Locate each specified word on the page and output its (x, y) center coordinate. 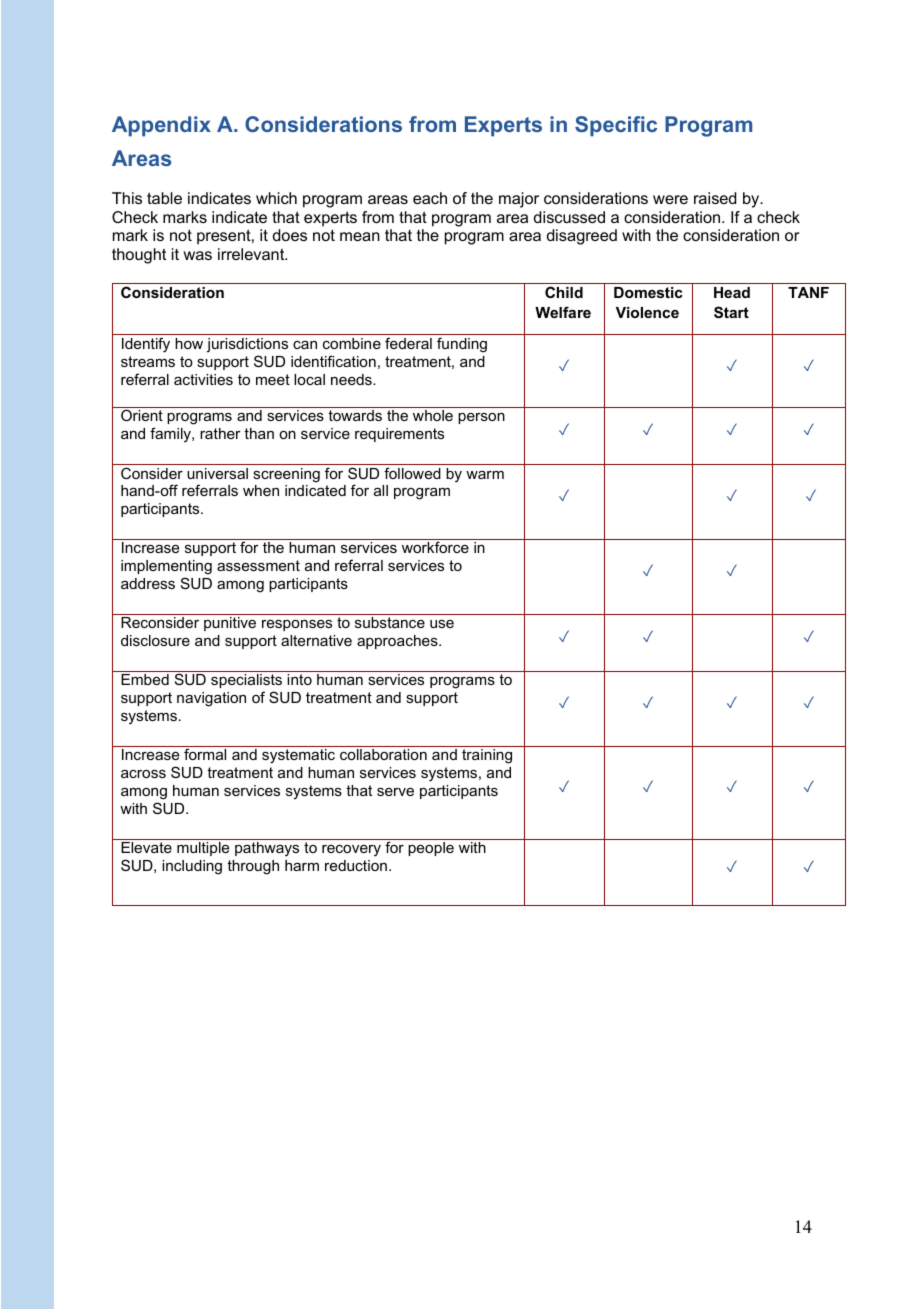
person (481, 418)
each (430, 198)
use (442, 624)
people (431, 849)
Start (731, 312)
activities (203, 379)
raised (715, 198)
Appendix (161, 126)
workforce (435, 547)
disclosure (155, 640)
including (192, 867)
